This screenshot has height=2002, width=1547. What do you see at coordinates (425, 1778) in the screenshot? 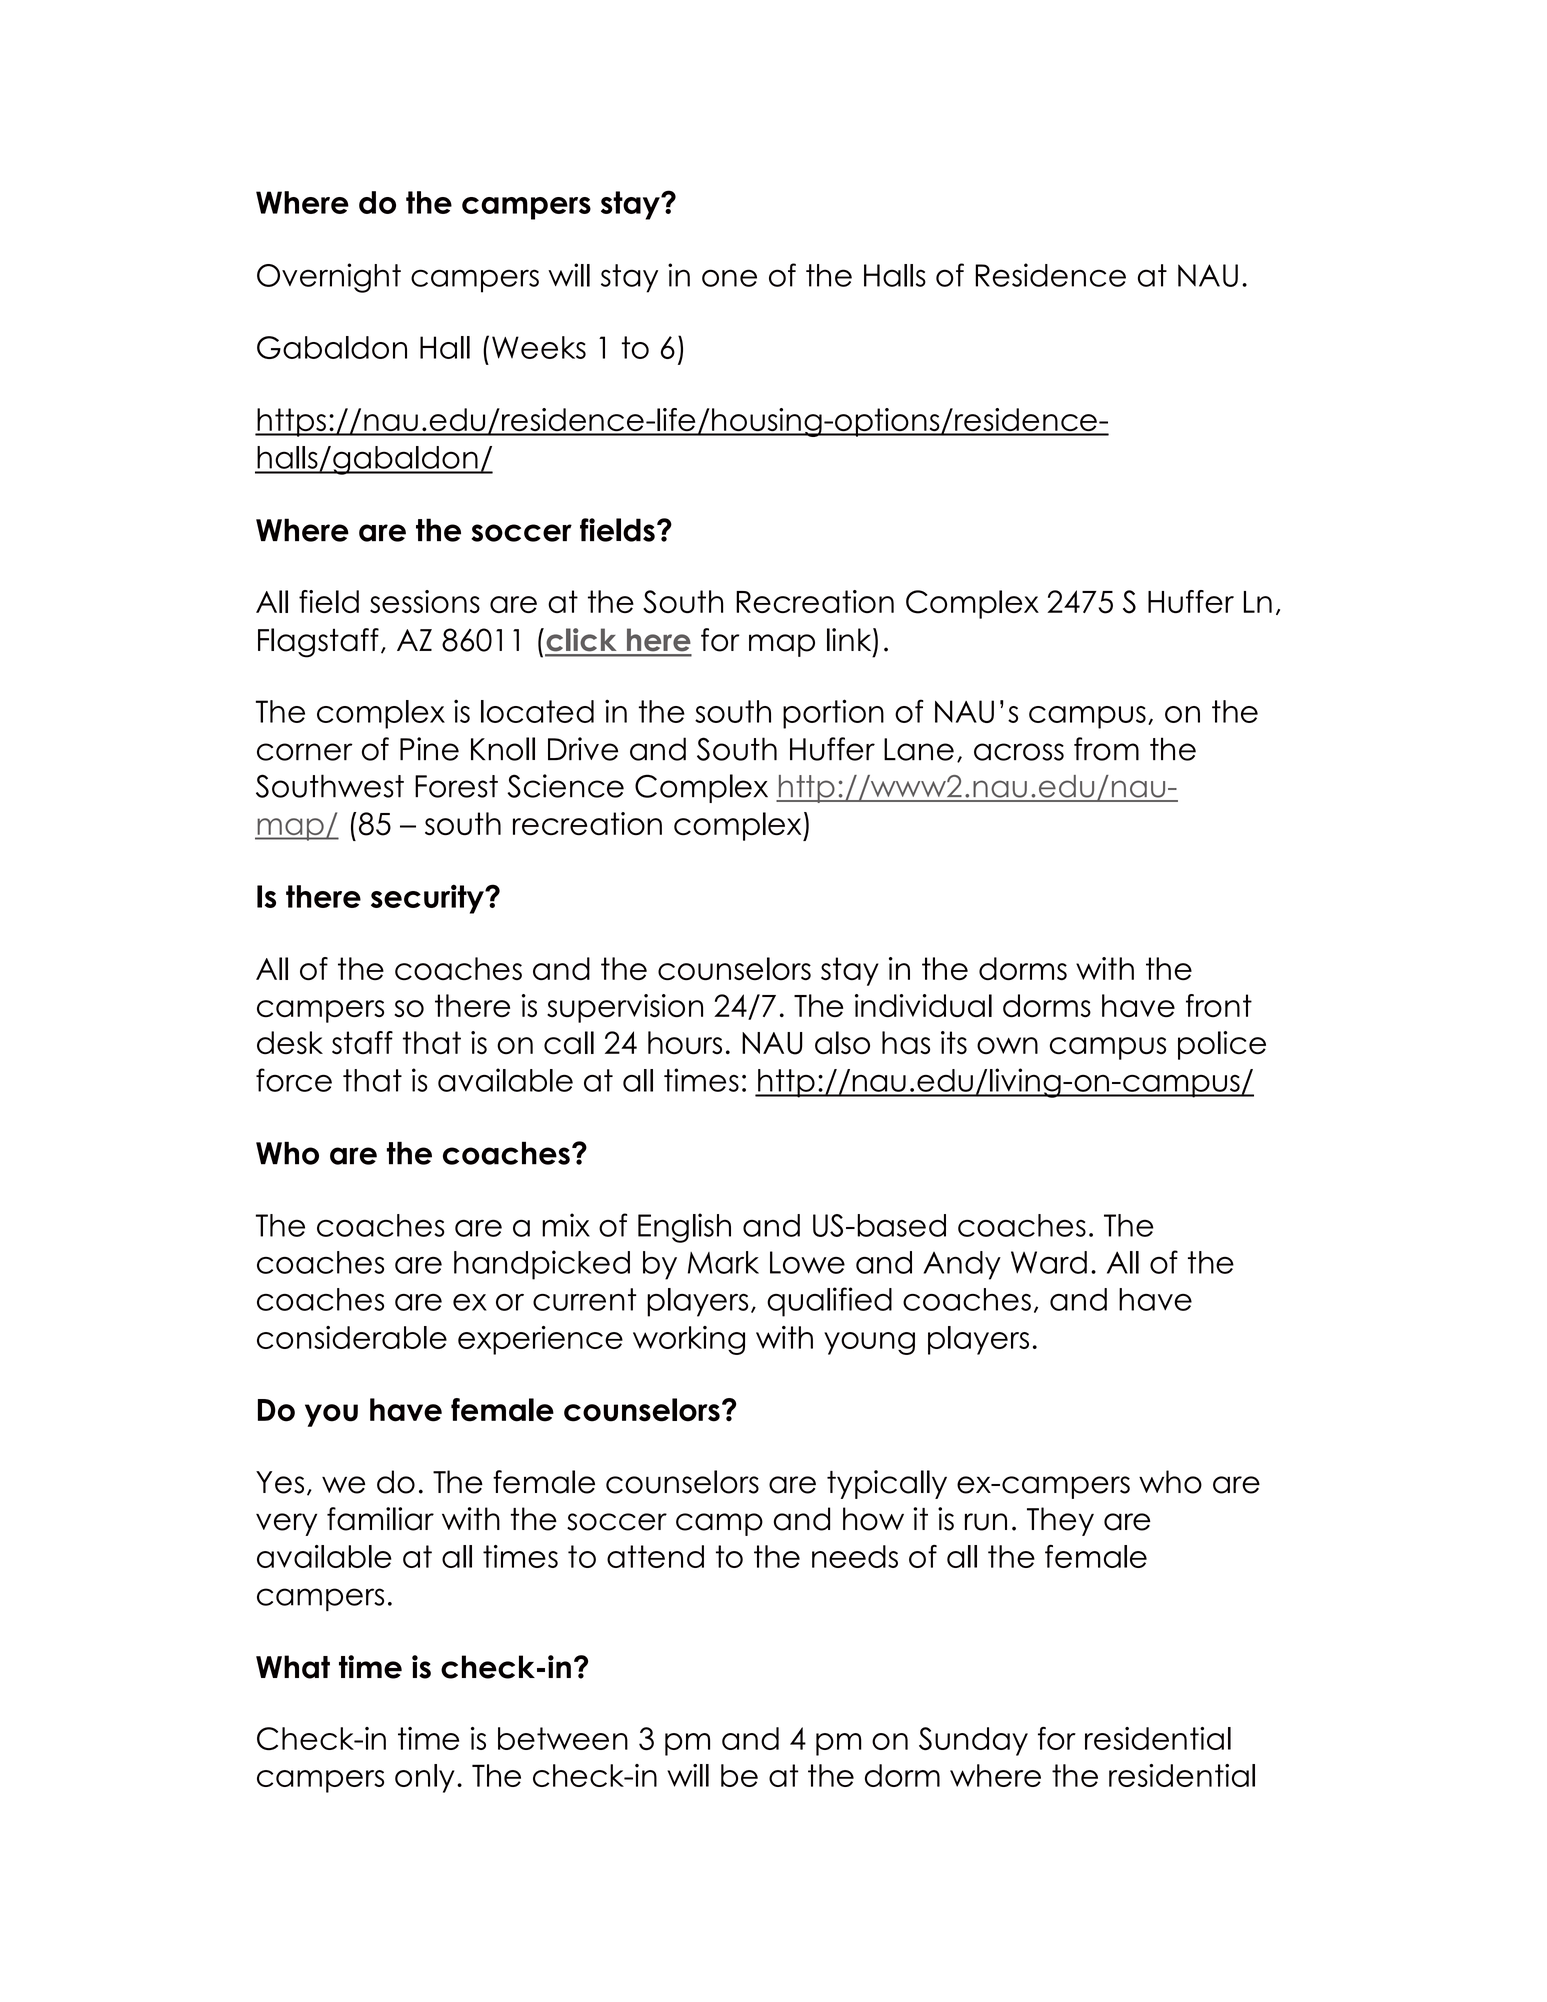
I see `only` at bounding box center [425, 1778].
